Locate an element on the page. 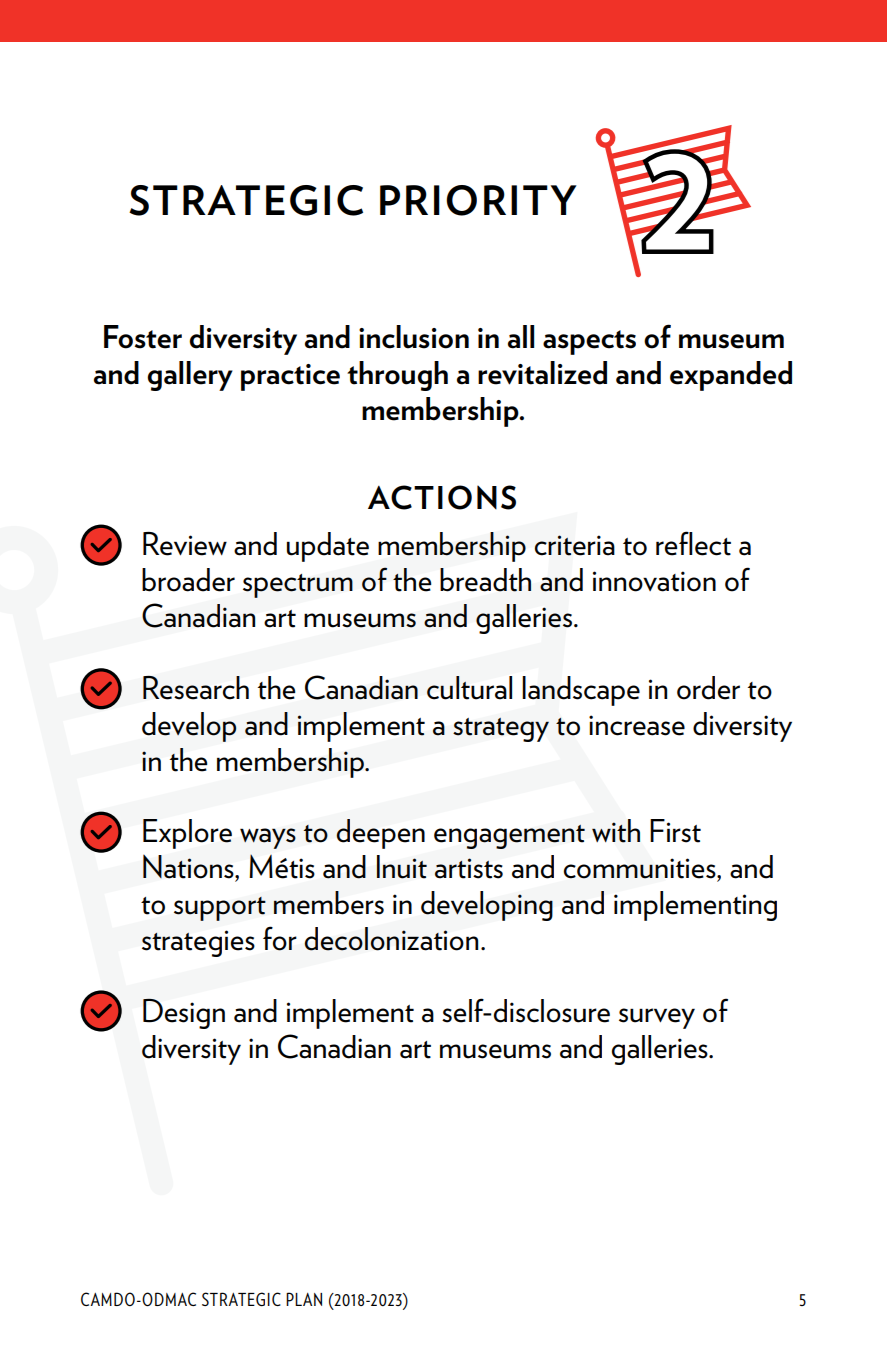  PRIORITY is located at coordinates (478, 200).
